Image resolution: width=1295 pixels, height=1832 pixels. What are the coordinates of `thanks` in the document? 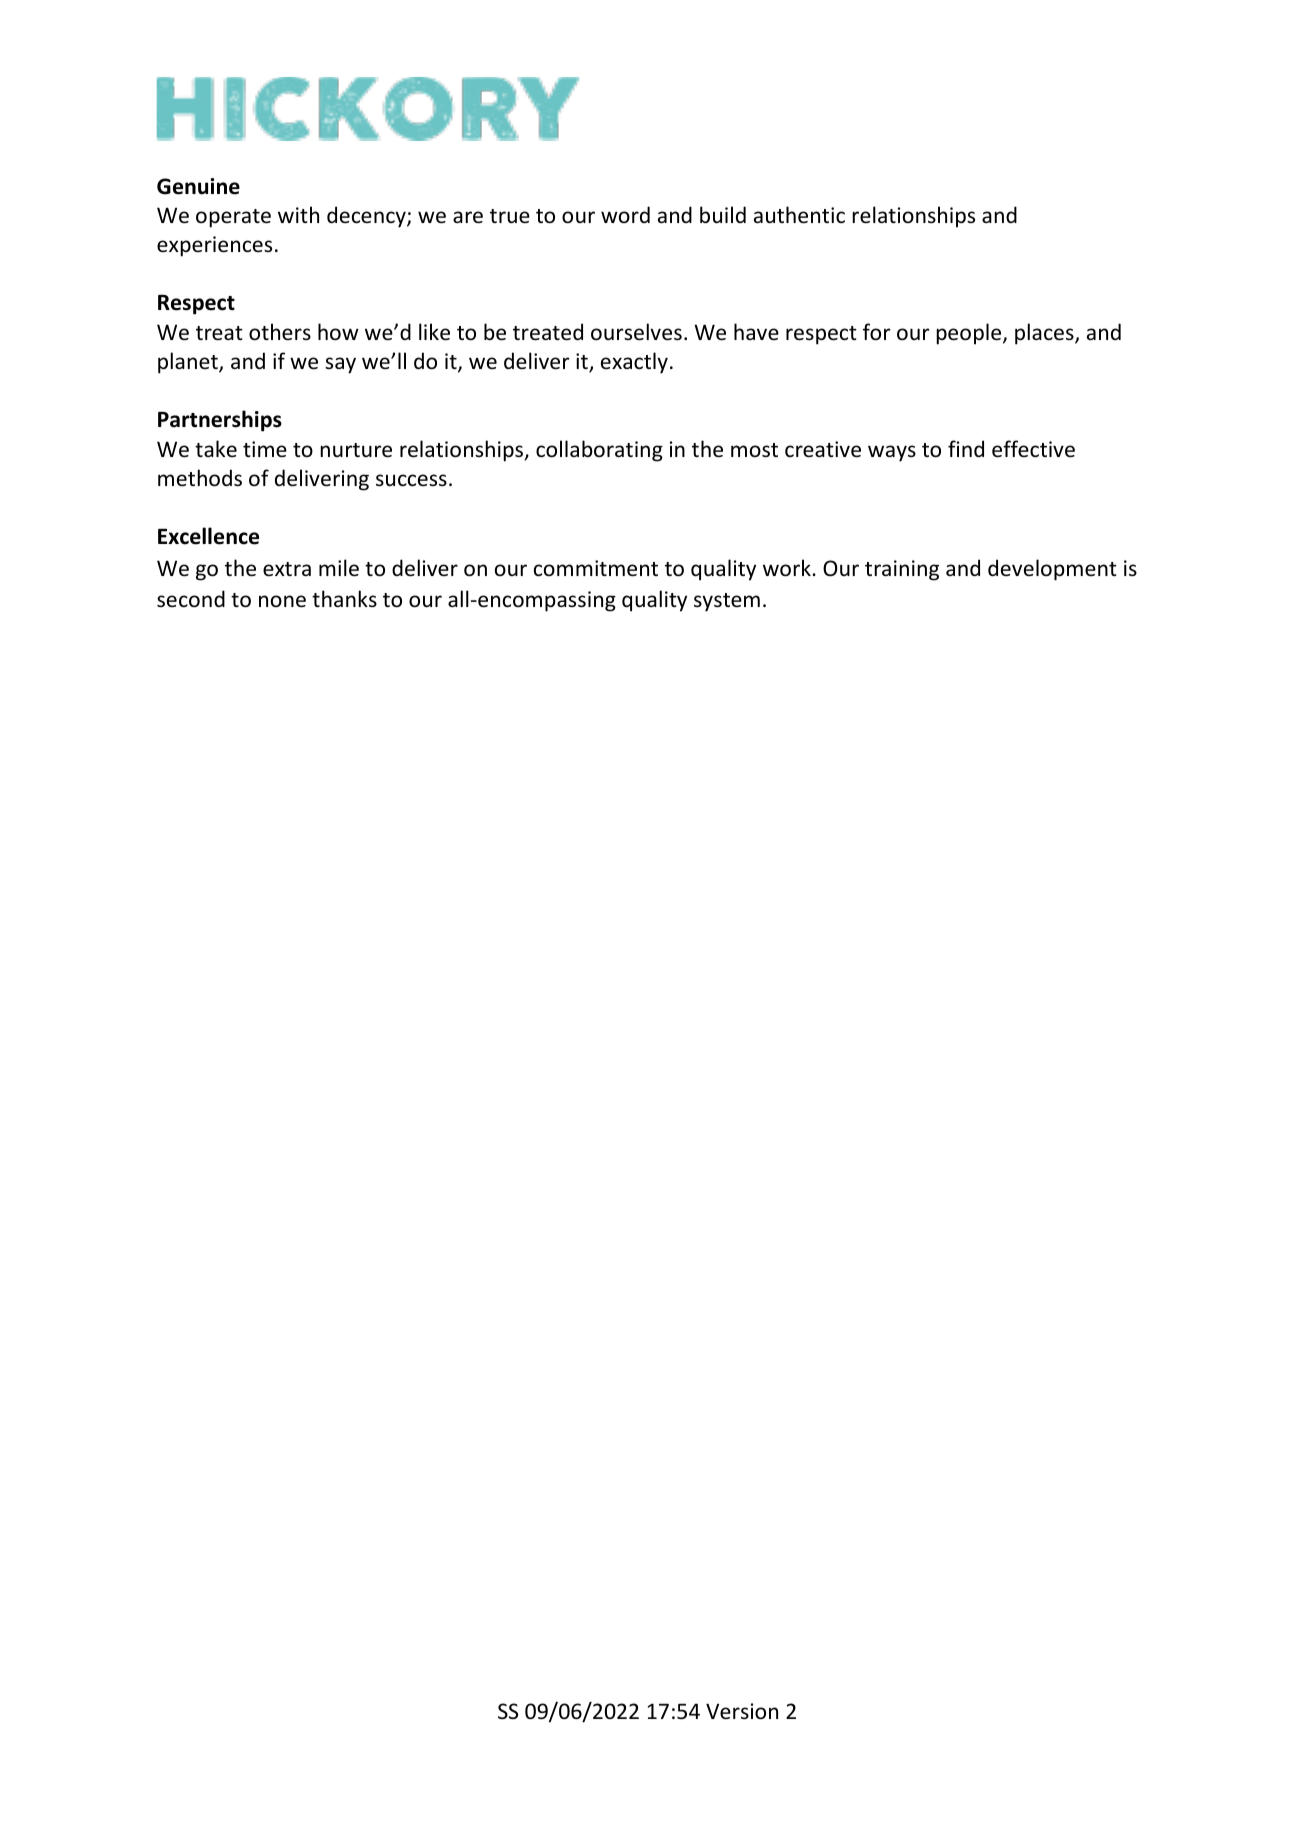 It's located at (344, 598).
